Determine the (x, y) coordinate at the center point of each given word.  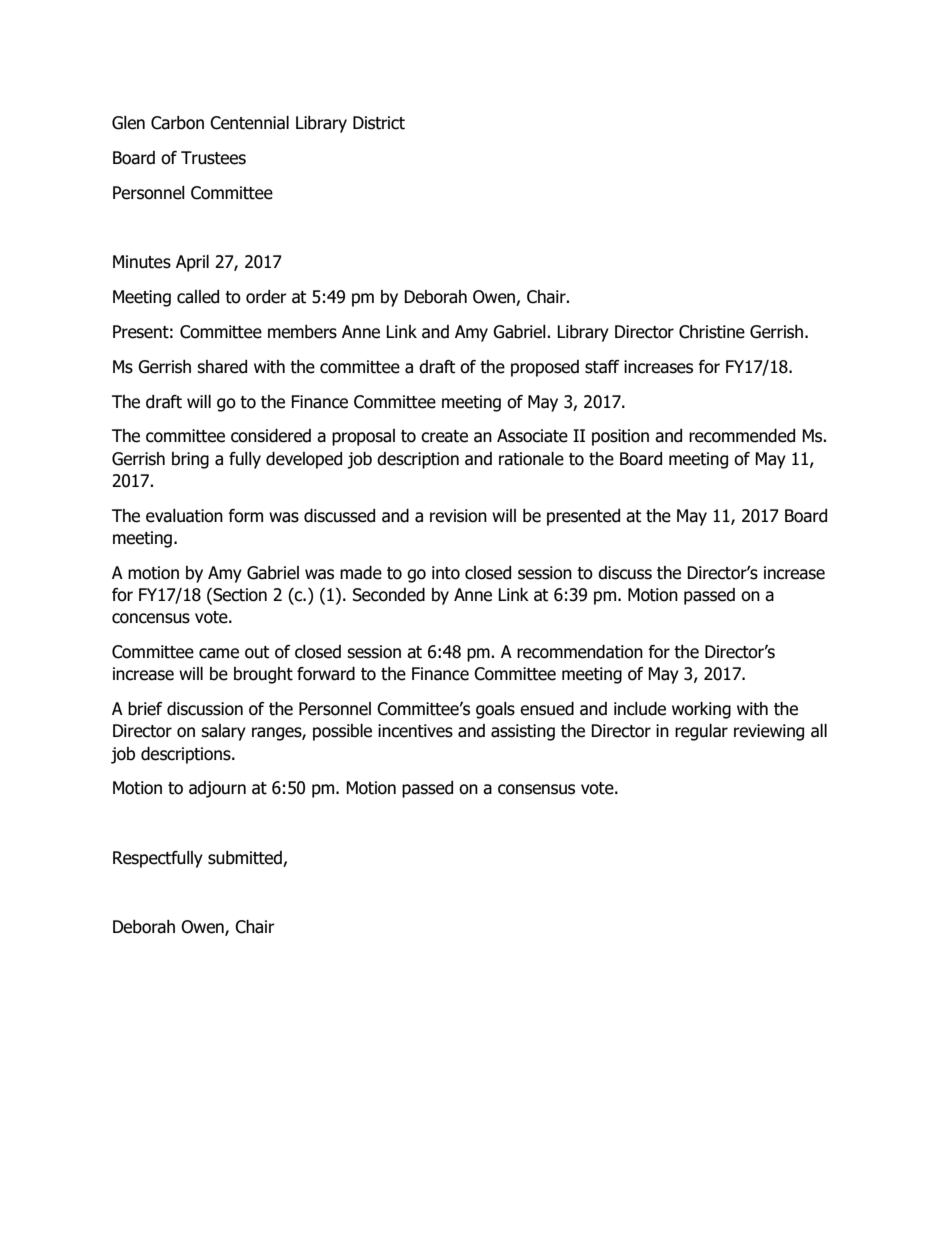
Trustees (213, 158)
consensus (536, 789)
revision (458, 516)
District (379, 123)
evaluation (184, 516)
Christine (712, 332)
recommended (742, 436)
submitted (246, 859)
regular (701, 732)
